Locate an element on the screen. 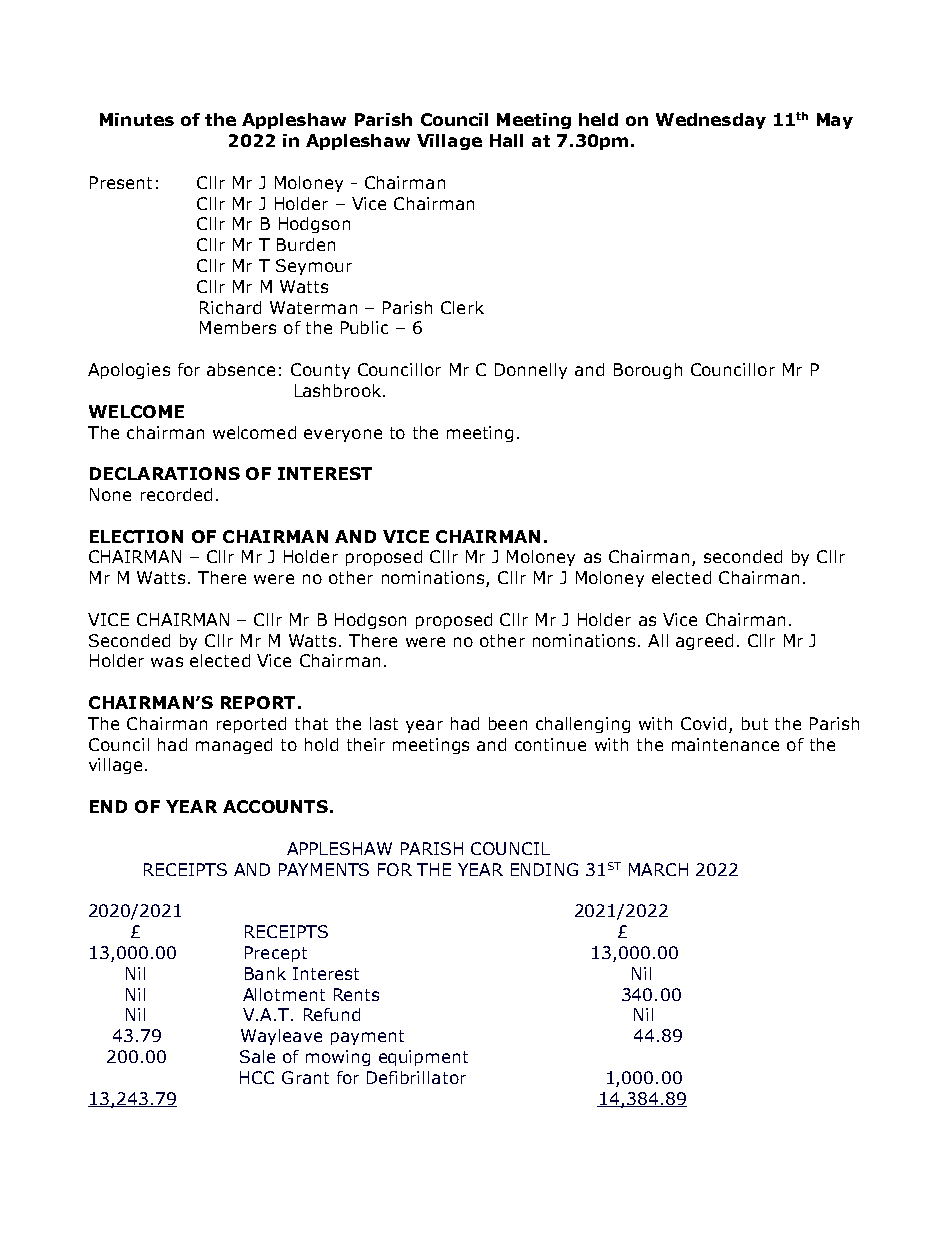 The width and height of the screenshot is (952, 1233). was is located at coordinates (167, 662).
